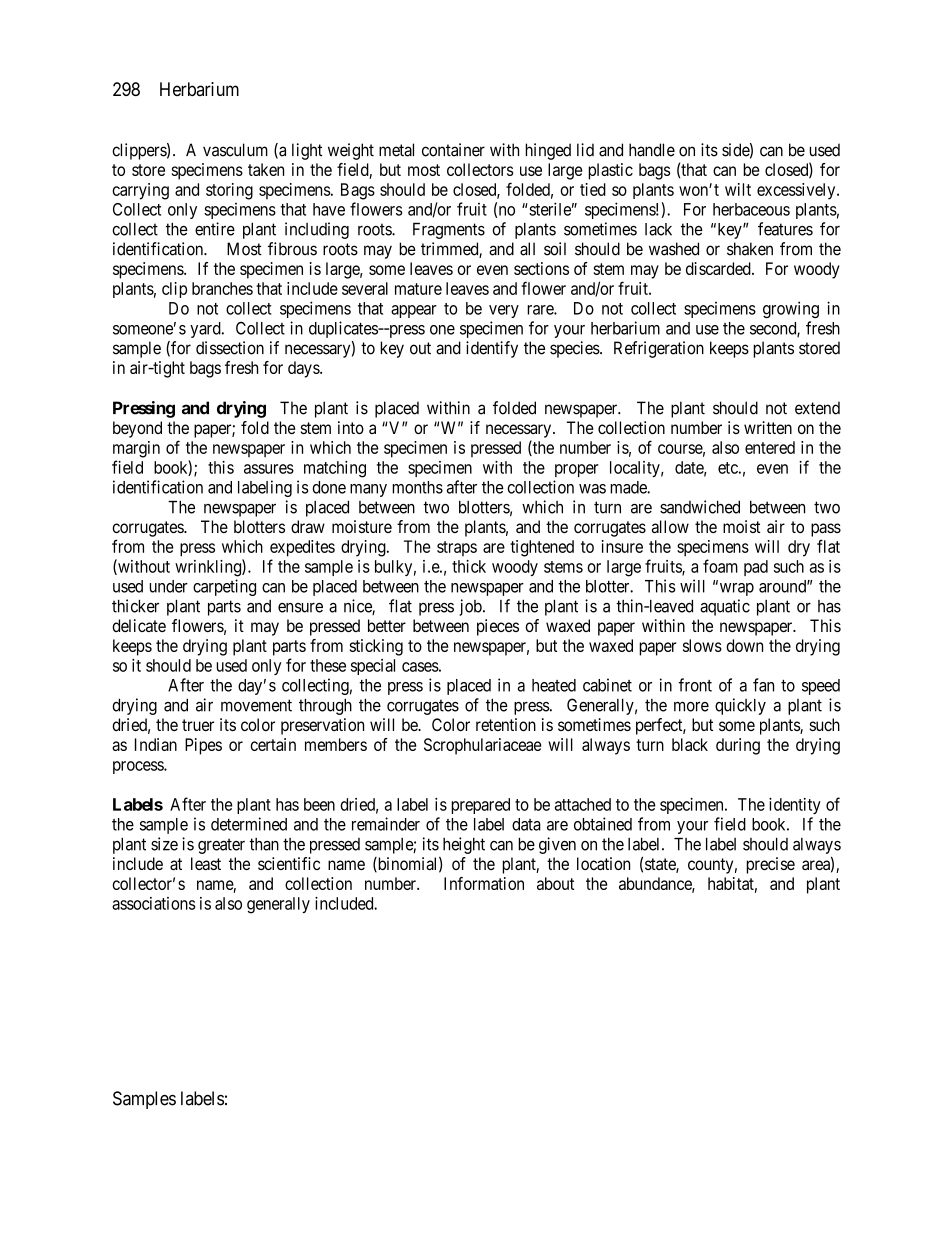 The width and height of the page is (952, 1233). I want to click on identify, so click(492, 349).
